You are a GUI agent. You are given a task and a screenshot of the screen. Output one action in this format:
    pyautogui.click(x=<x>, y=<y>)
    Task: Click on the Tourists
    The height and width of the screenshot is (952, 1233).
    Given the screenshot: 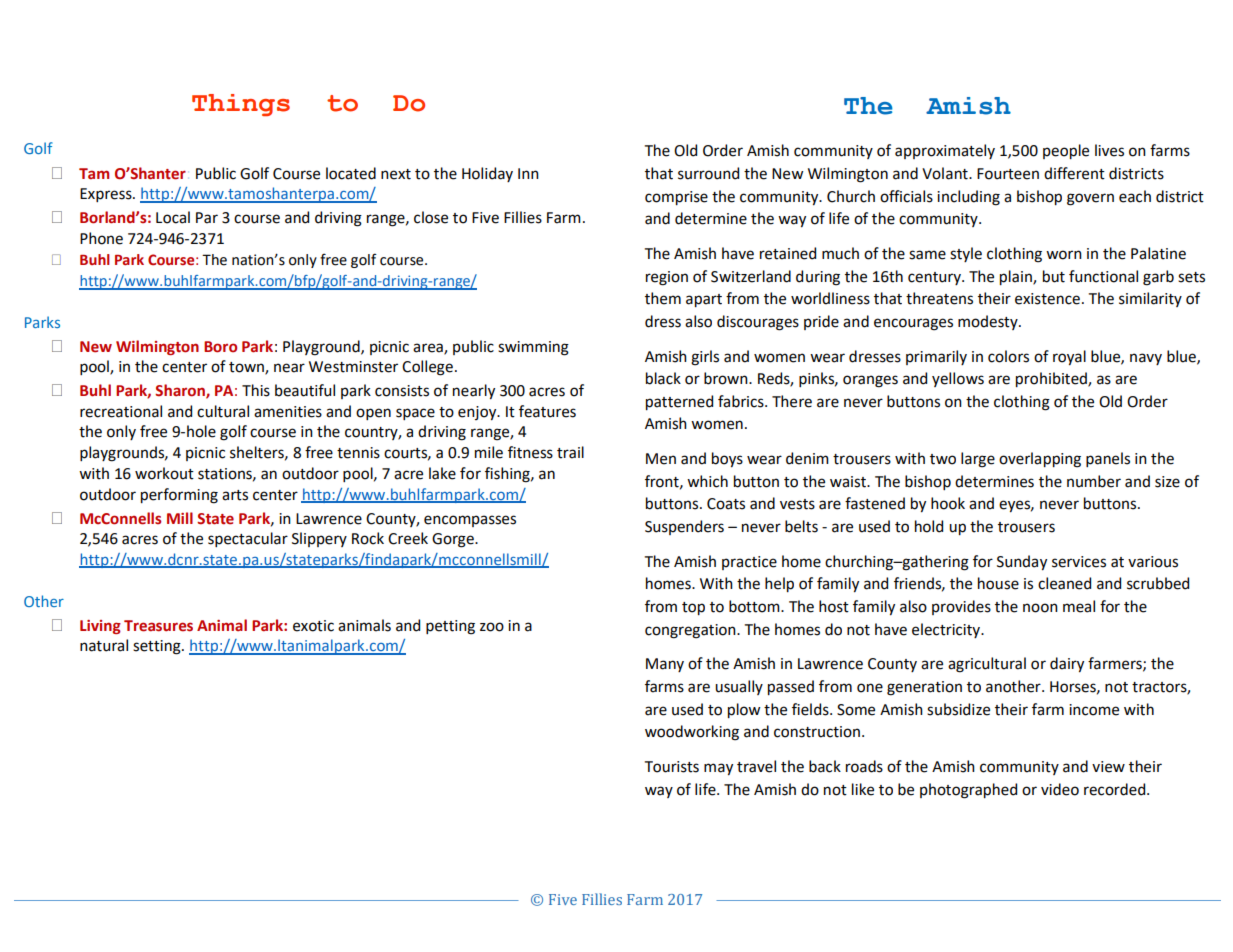 What is the action you would take?
    pyautogui.click(x=672, y=767)
